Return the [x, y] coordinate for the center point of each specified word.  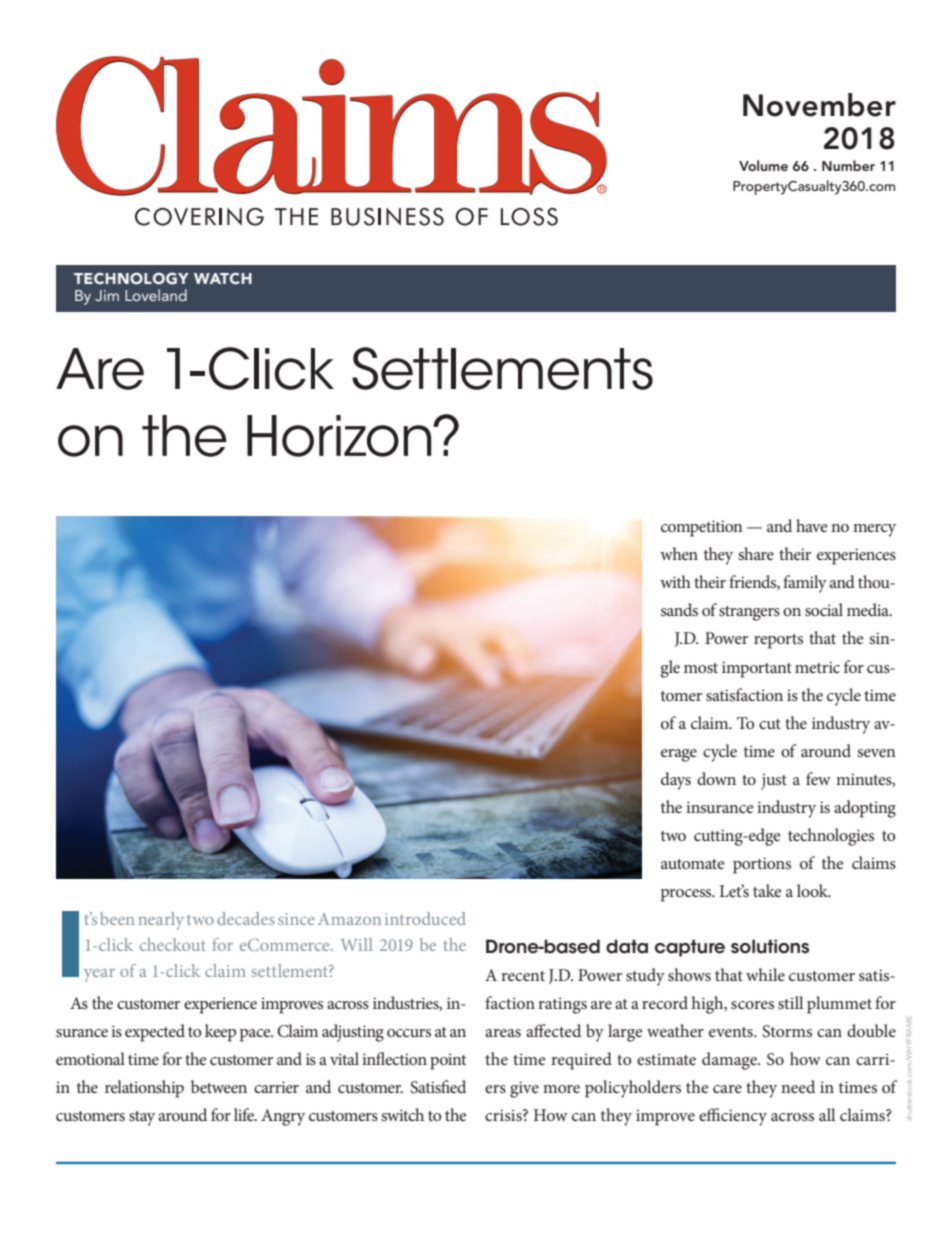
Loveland [156, 295]
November [819, 105]
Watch [223, 278]
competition [702, 528]
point [448, 1061]
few [818, 778]
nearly [161, 921]
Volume [763, 165]
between [219, 1086]
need [798, 1086]
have [812, 525]
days [676, 781]
